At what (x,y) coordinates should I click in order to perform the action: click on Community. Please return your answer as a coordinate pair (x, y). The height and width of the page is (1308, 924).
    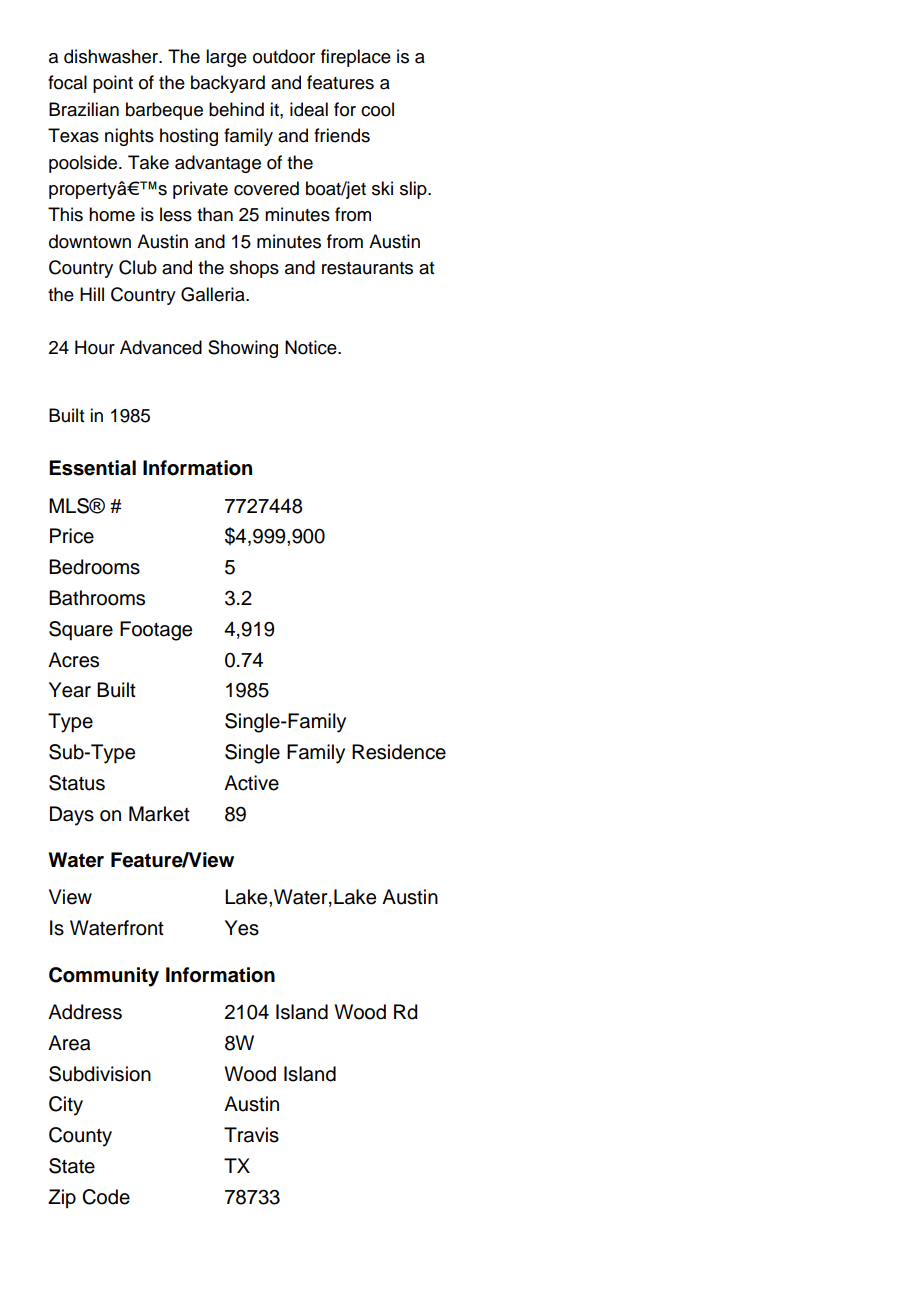
    Looking at the image, I should click on (104, 977).
